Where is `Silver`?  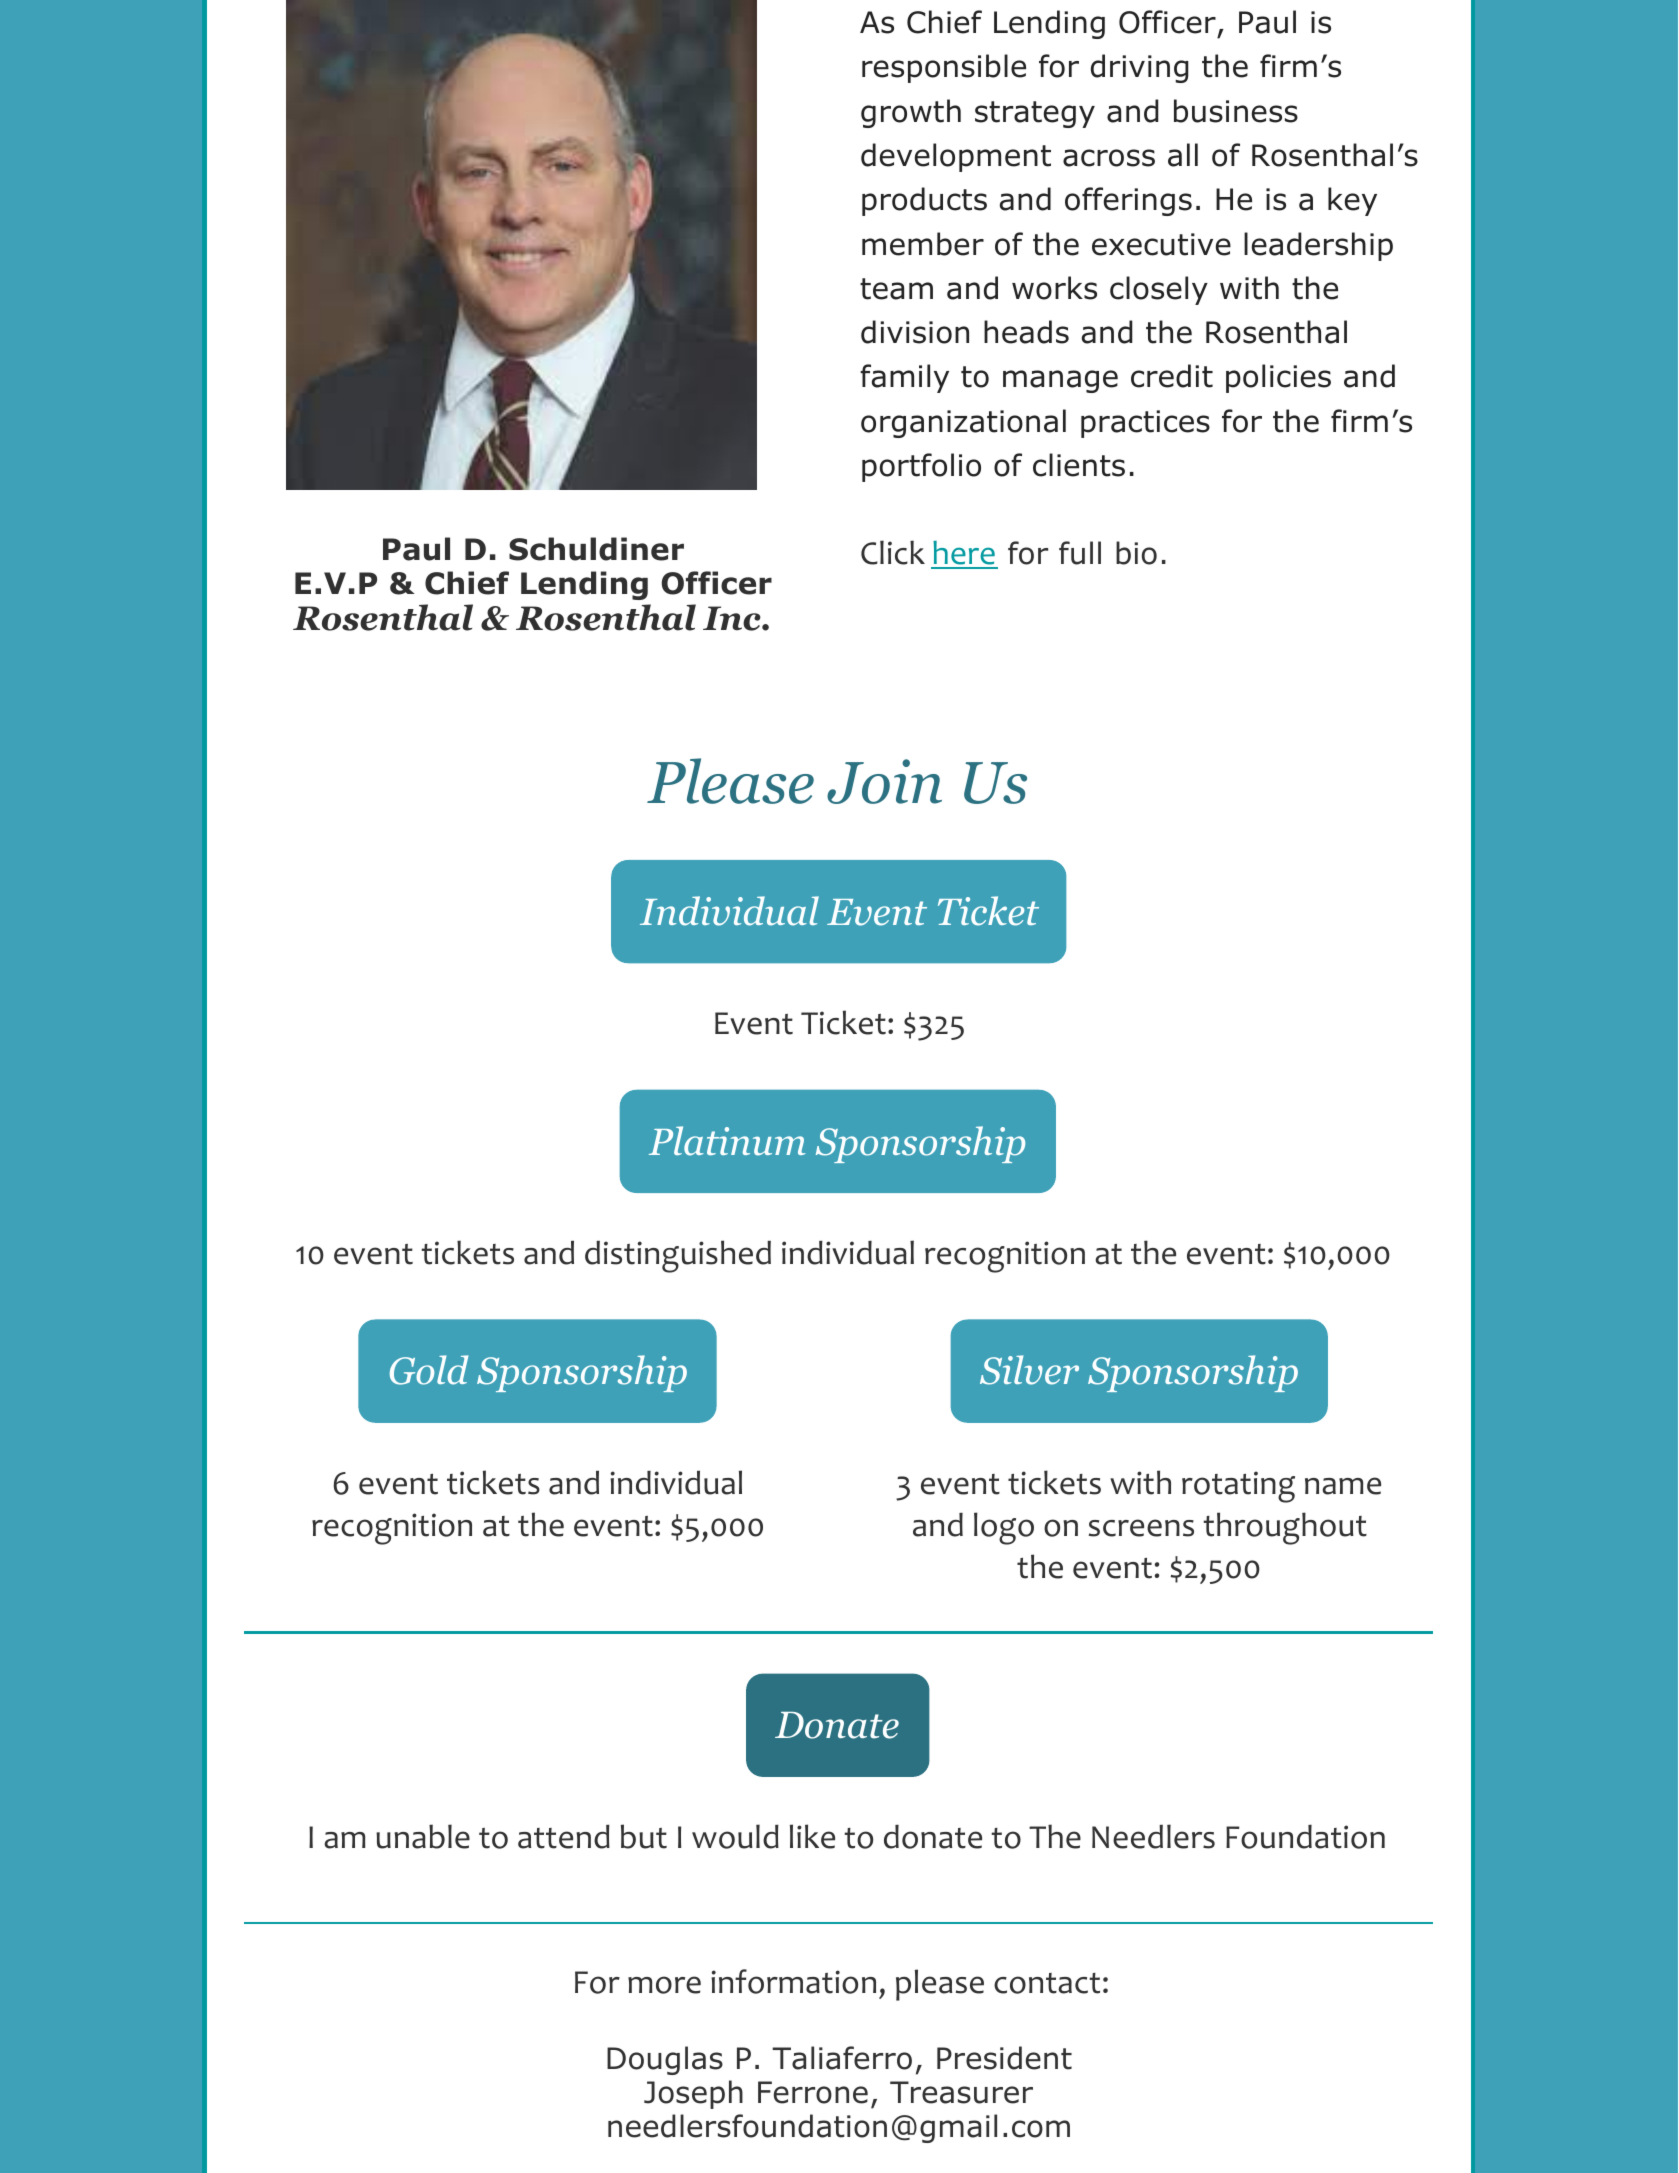 Silver is located at coordinates (1029, 1370).
